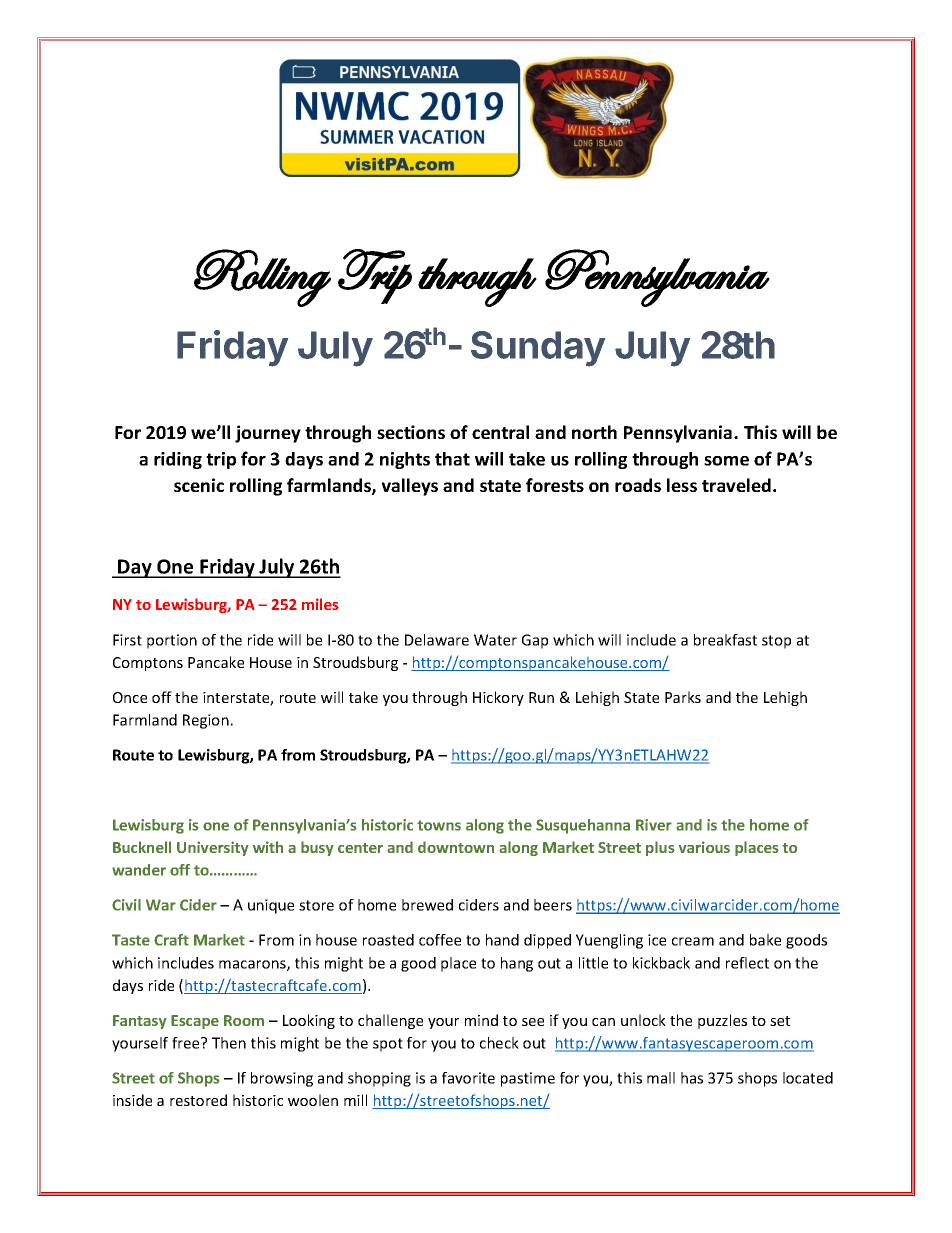 The height and width of the screenshot is (1233, 952). Describe the element at coordinates (683, 697) in the screenshot. I see `Parks` at that location.
